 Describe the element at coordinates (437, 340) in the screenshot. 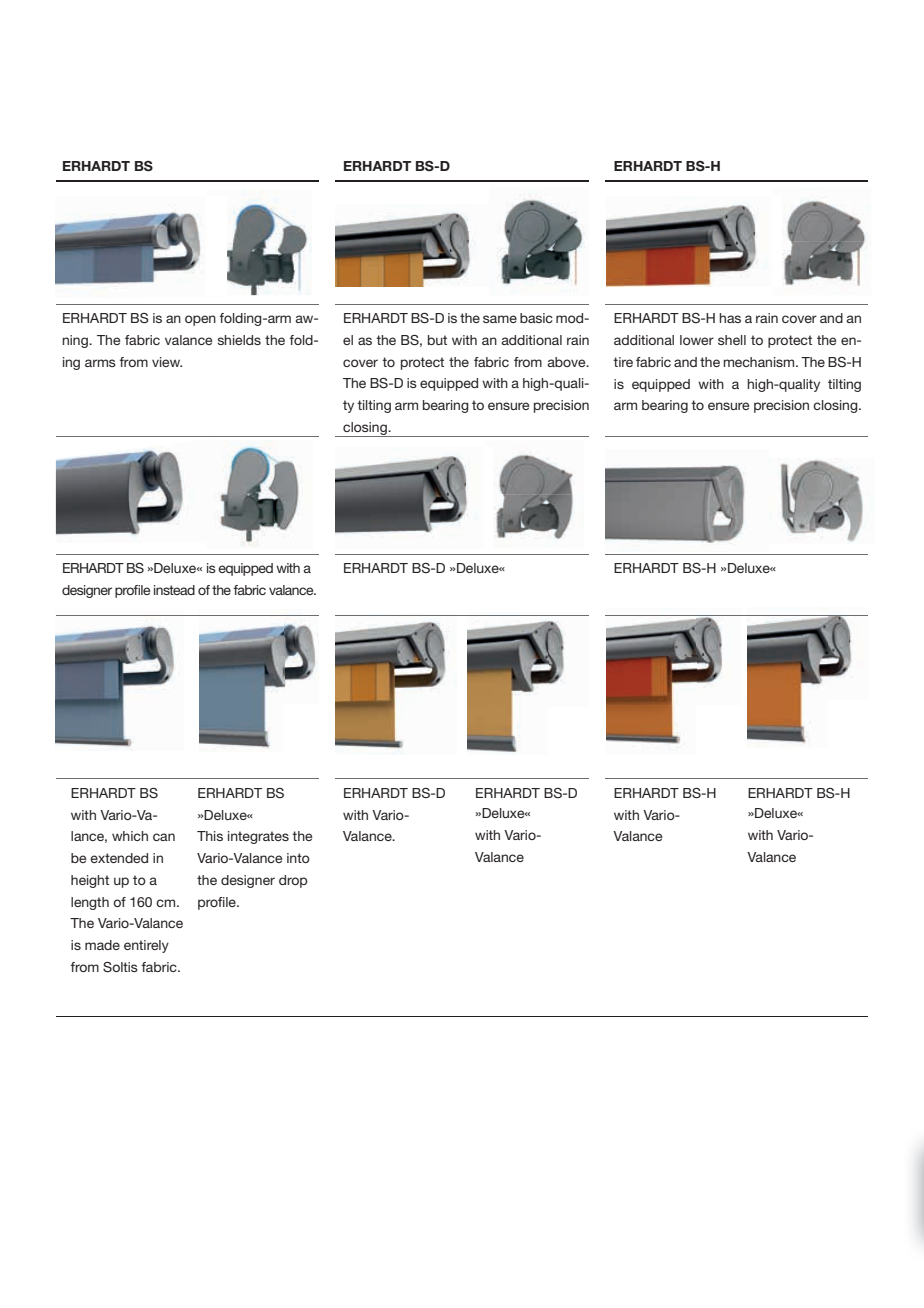

I see `but` at that location.
